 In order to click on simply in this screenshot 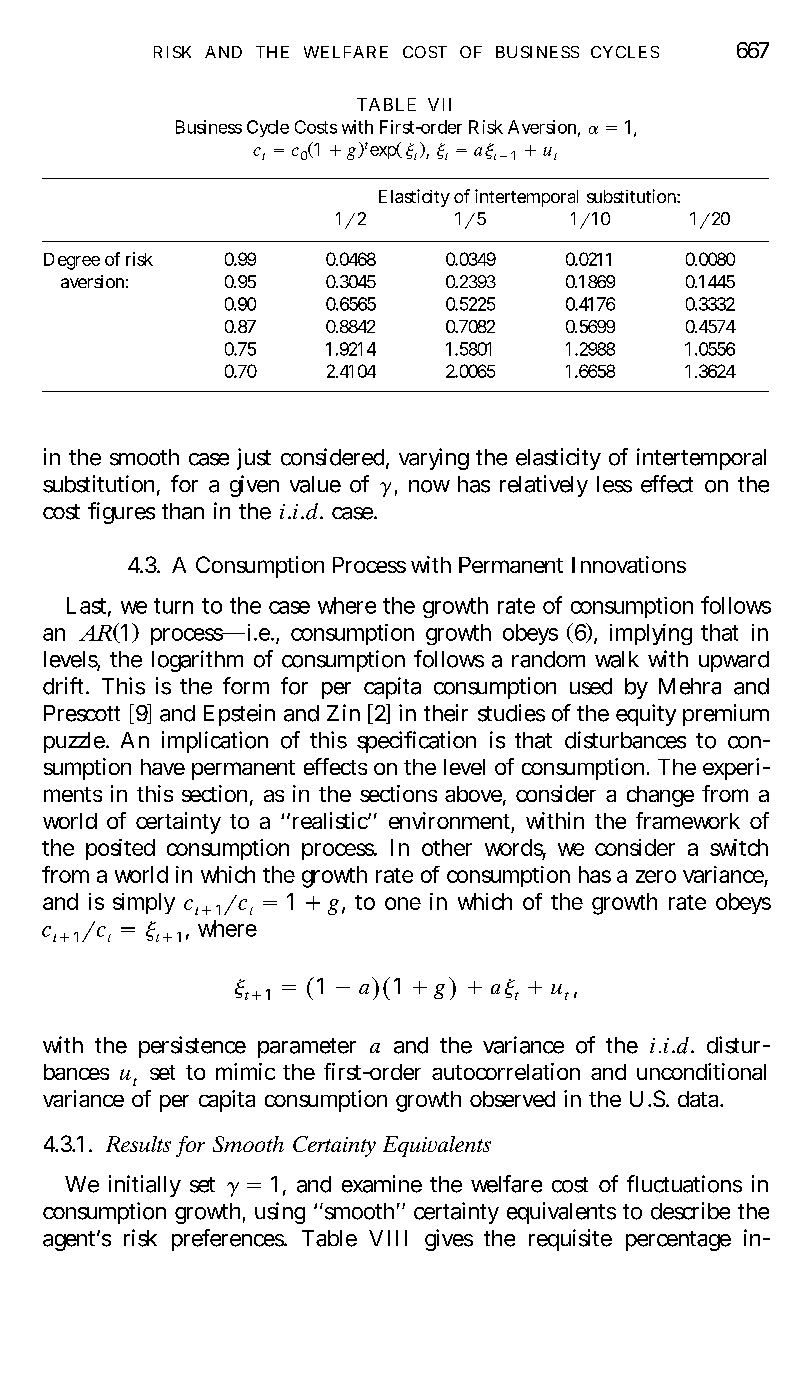, I will do `click(144, 903)`.
